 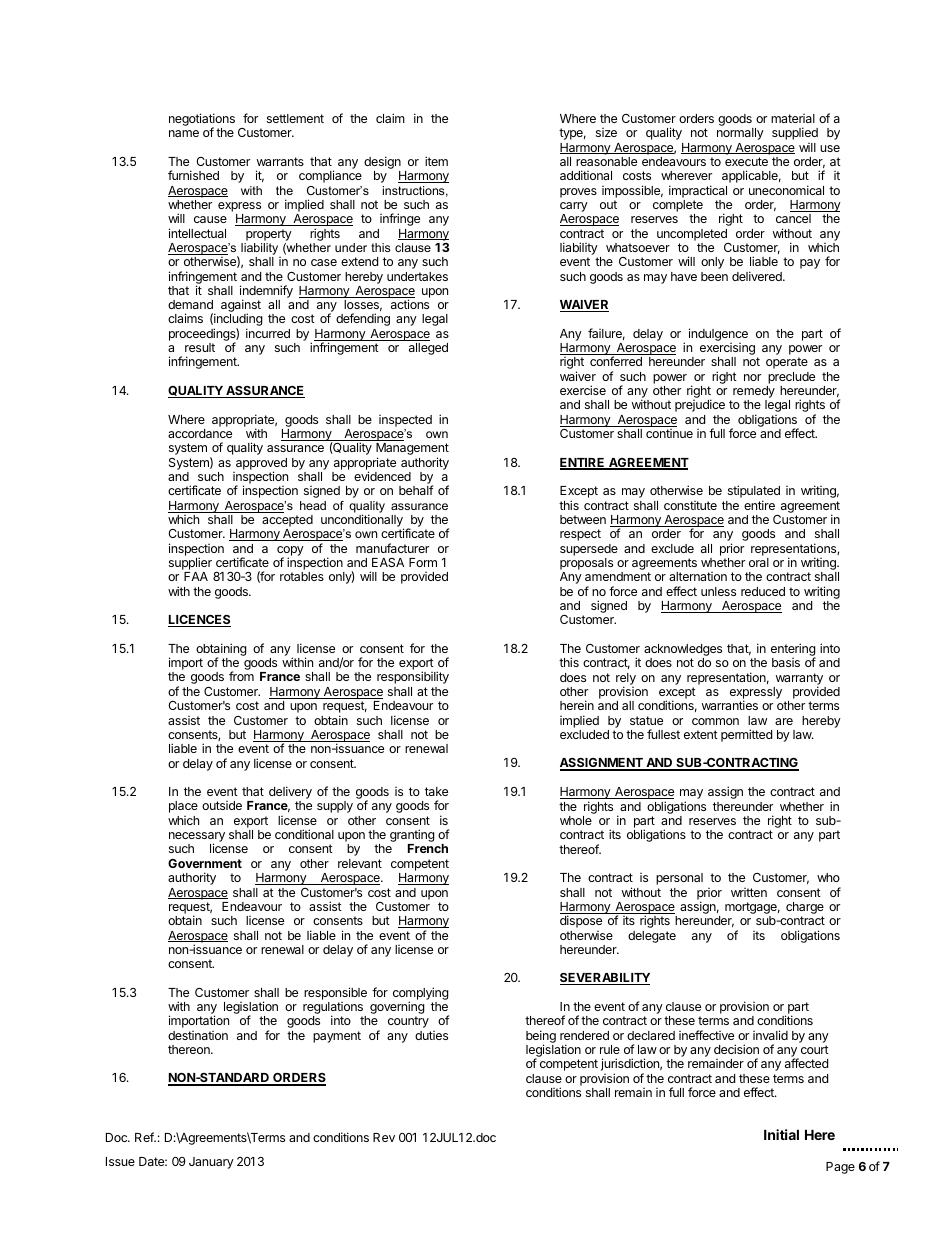 What do you see at coordinates (436, 161) in the screenshot?
I see `item` at bounding box center [436, 161].
